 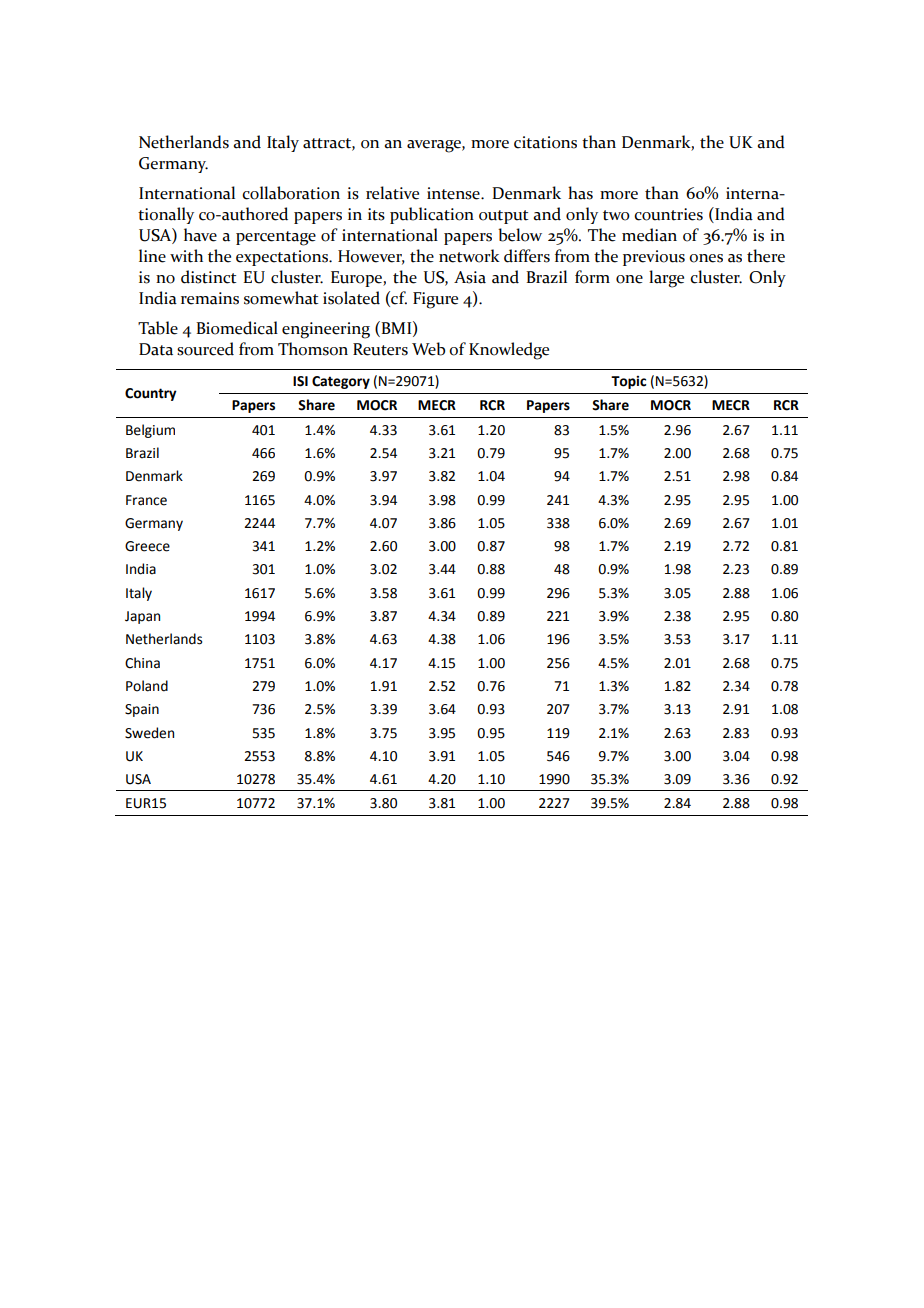 I want to click on sourced, so click(x=205, y=349).
